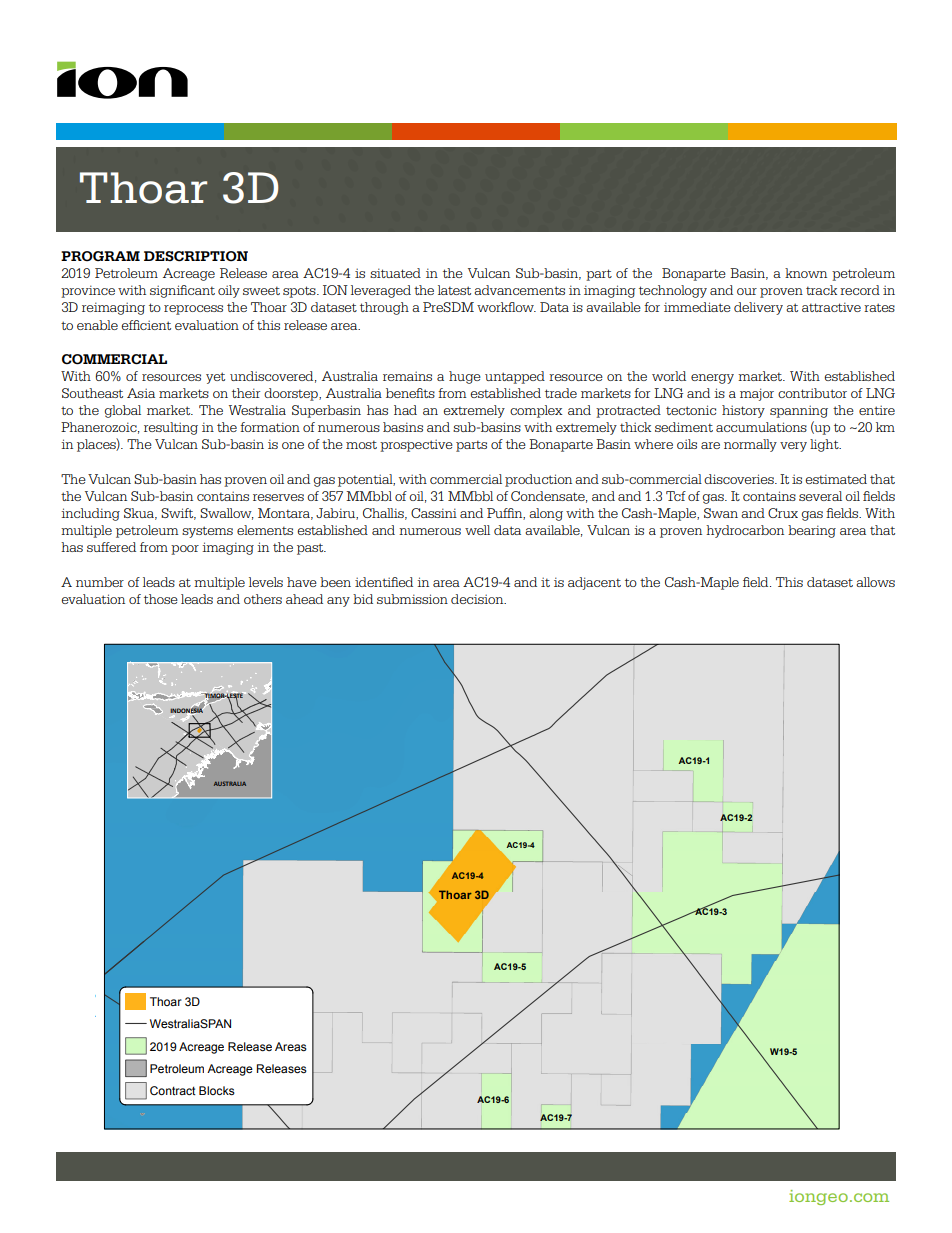  I want to click on known, so click(806, 273).
